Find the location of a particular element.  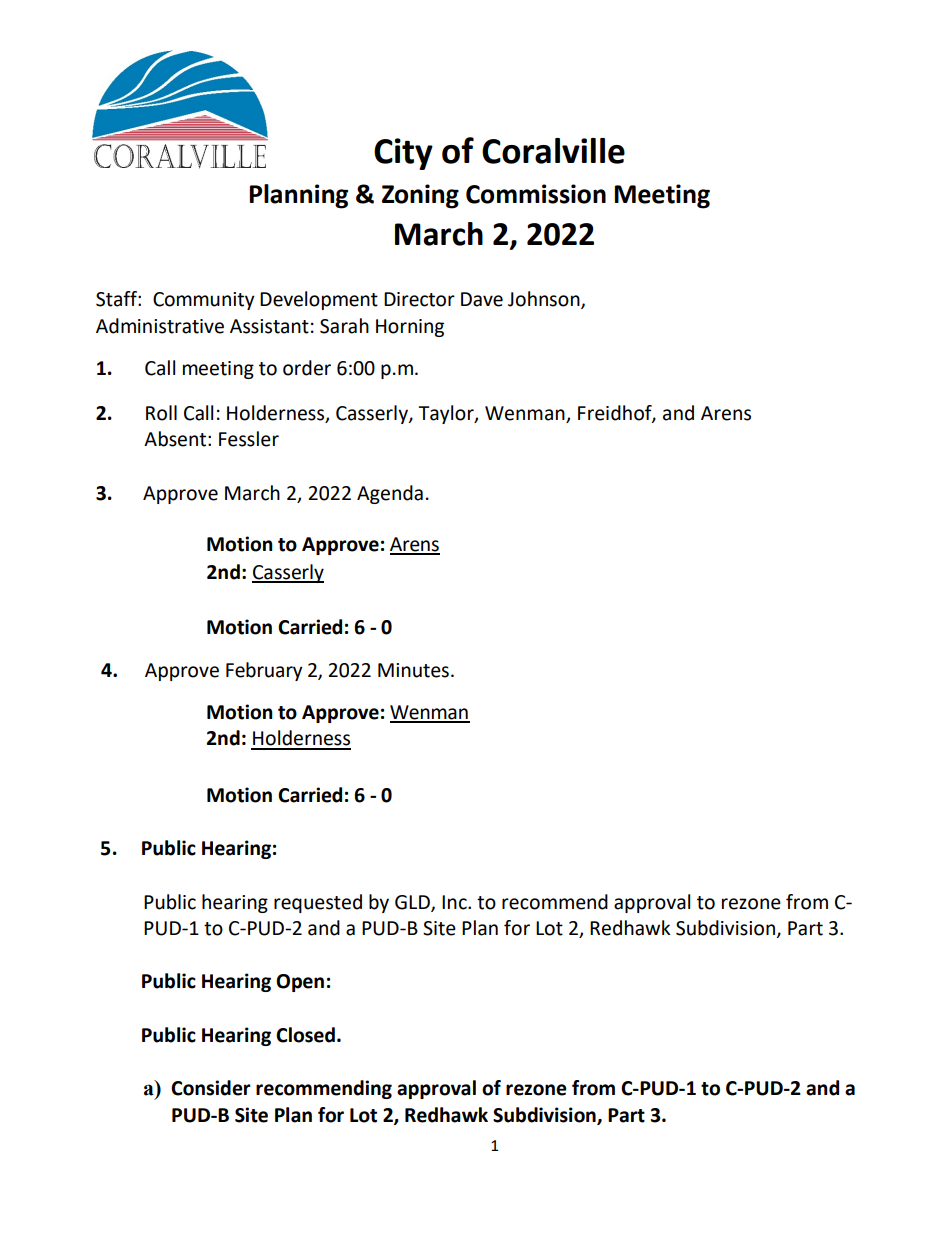

City is located at coordinates (403, 154).
